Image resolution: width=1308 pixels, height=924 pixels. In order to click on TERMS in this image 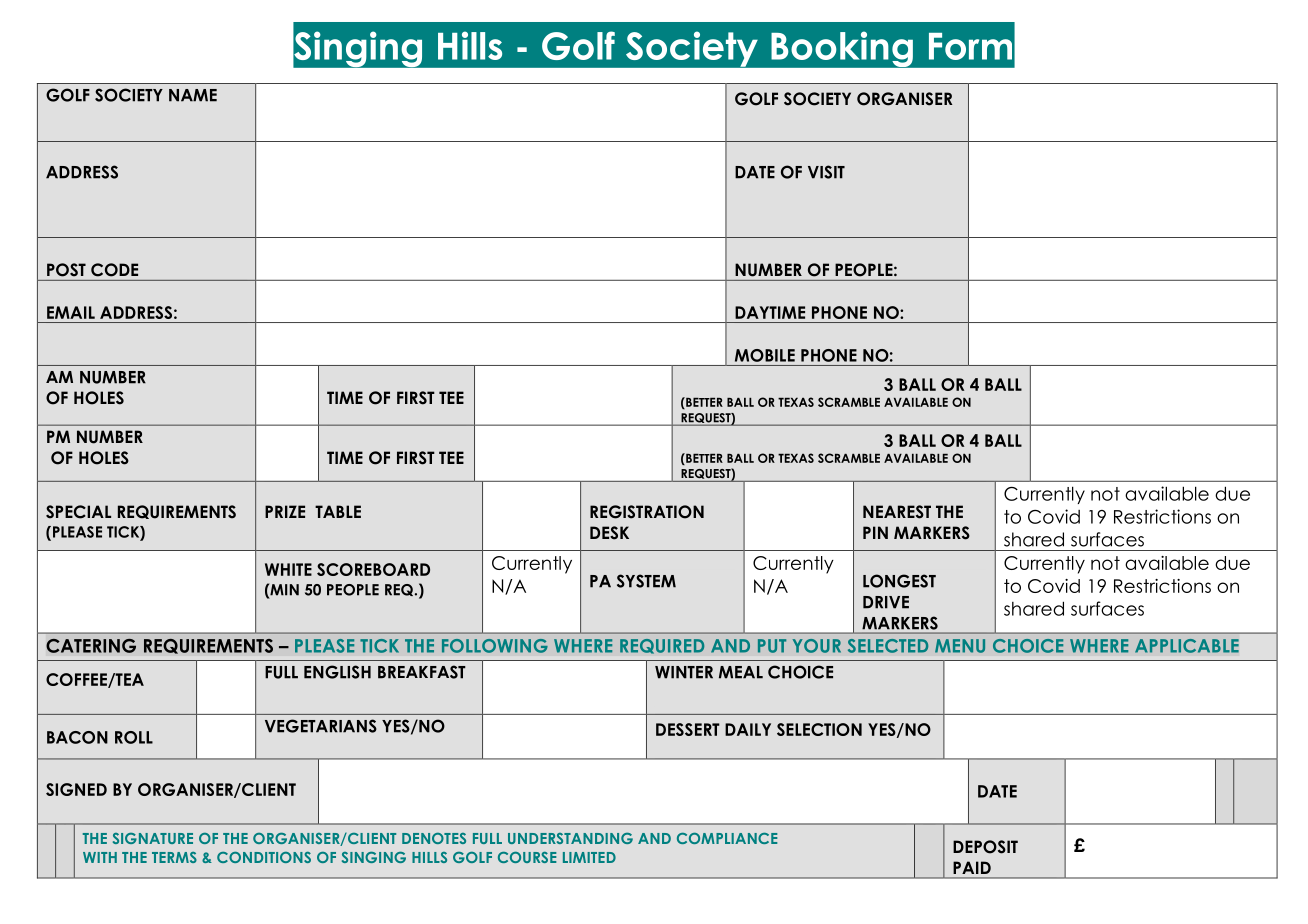, I will do `click(174, 857)`.
